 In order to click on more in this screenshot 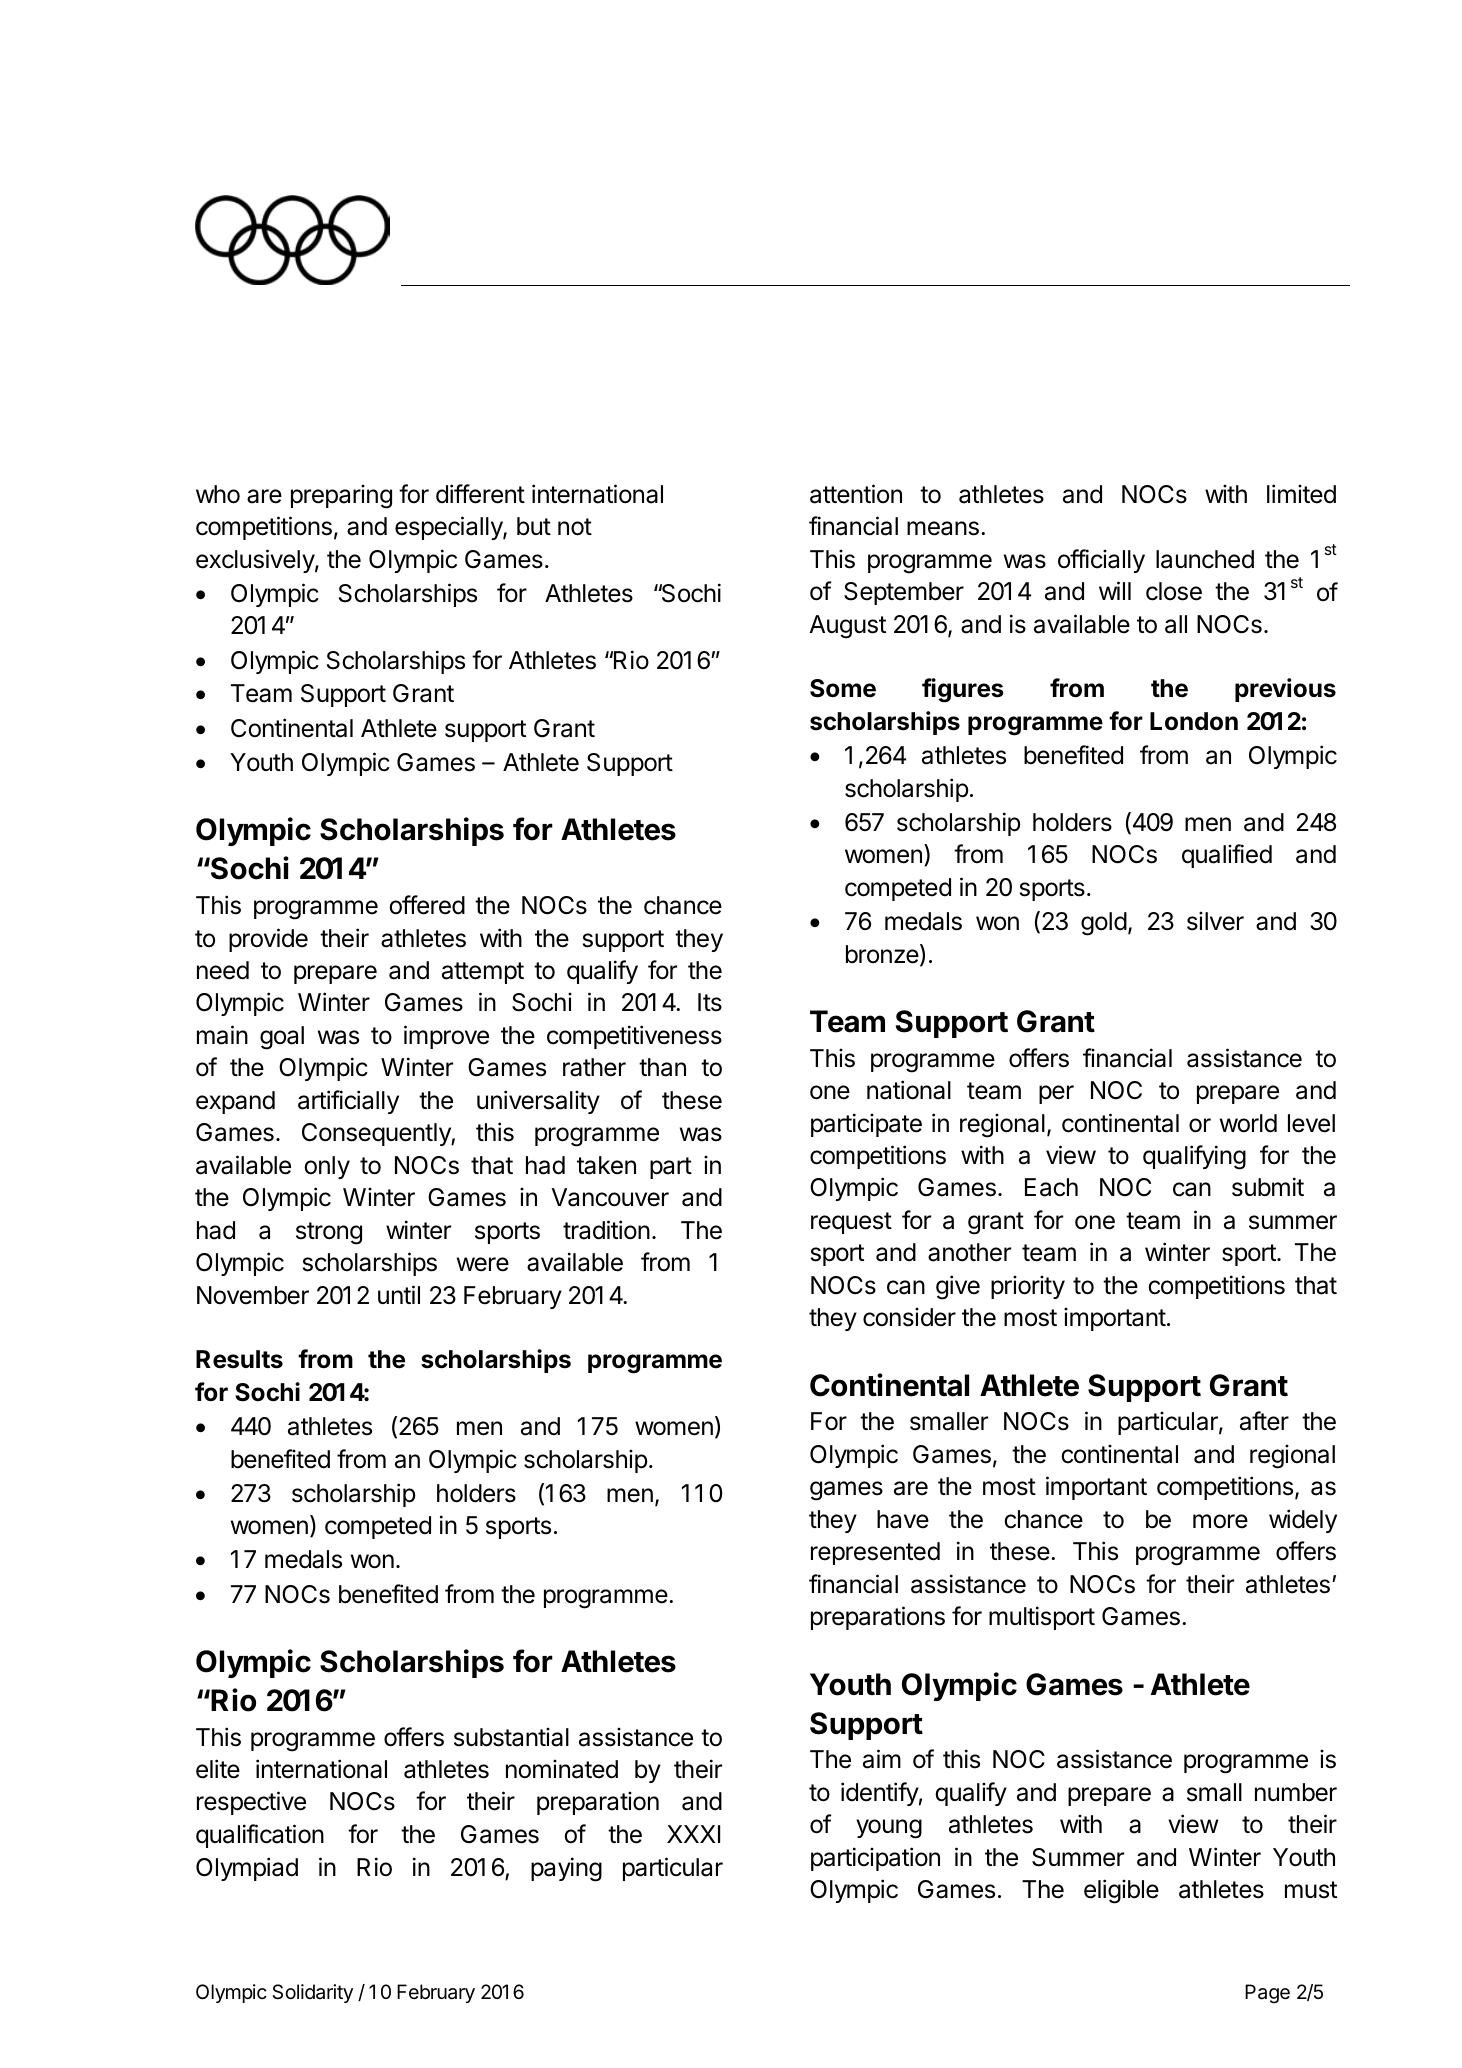, I will do `click(1220, 1521)`.
